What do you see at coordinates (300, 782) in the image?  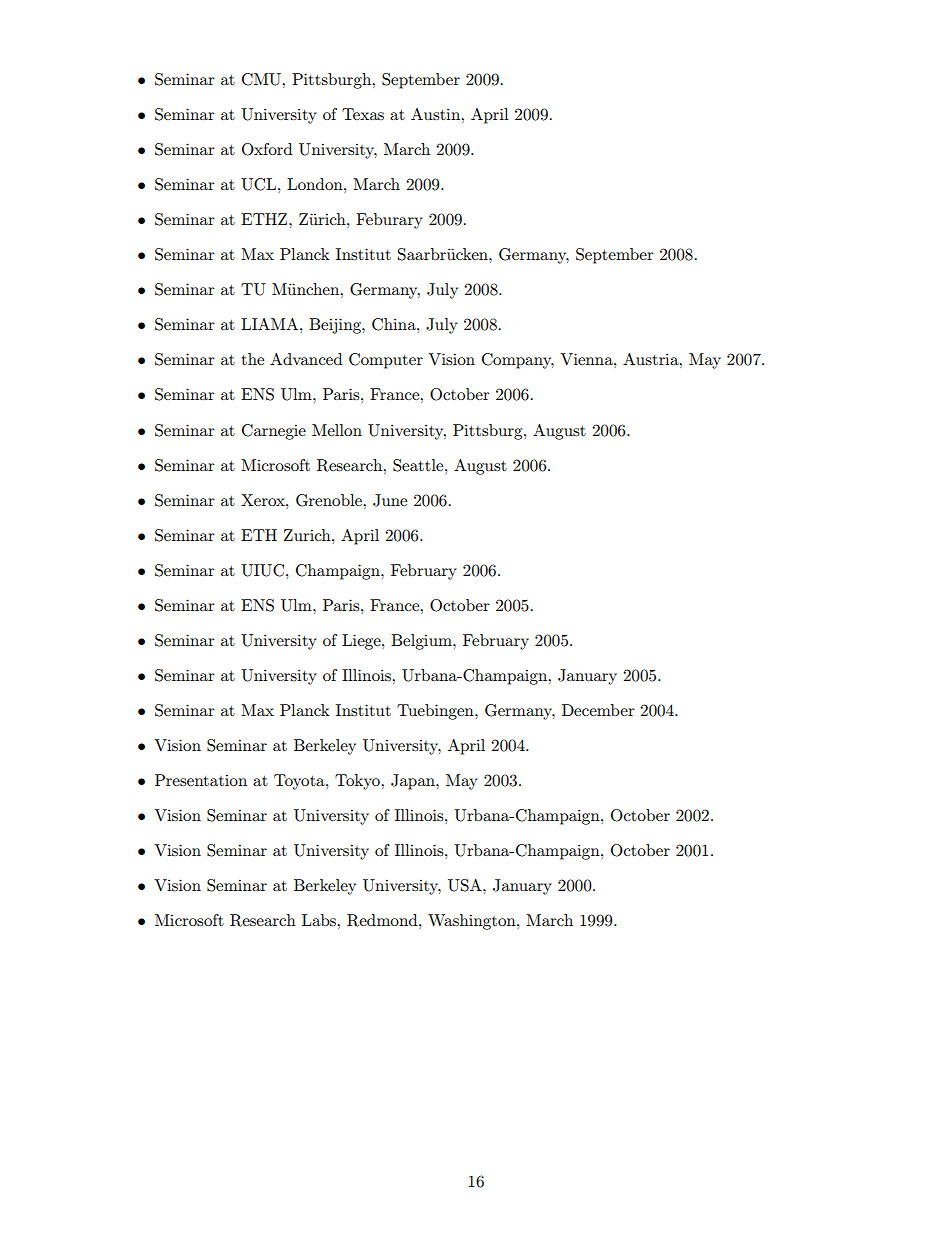 I see `Toyota` at bounding box center [300, 782].
